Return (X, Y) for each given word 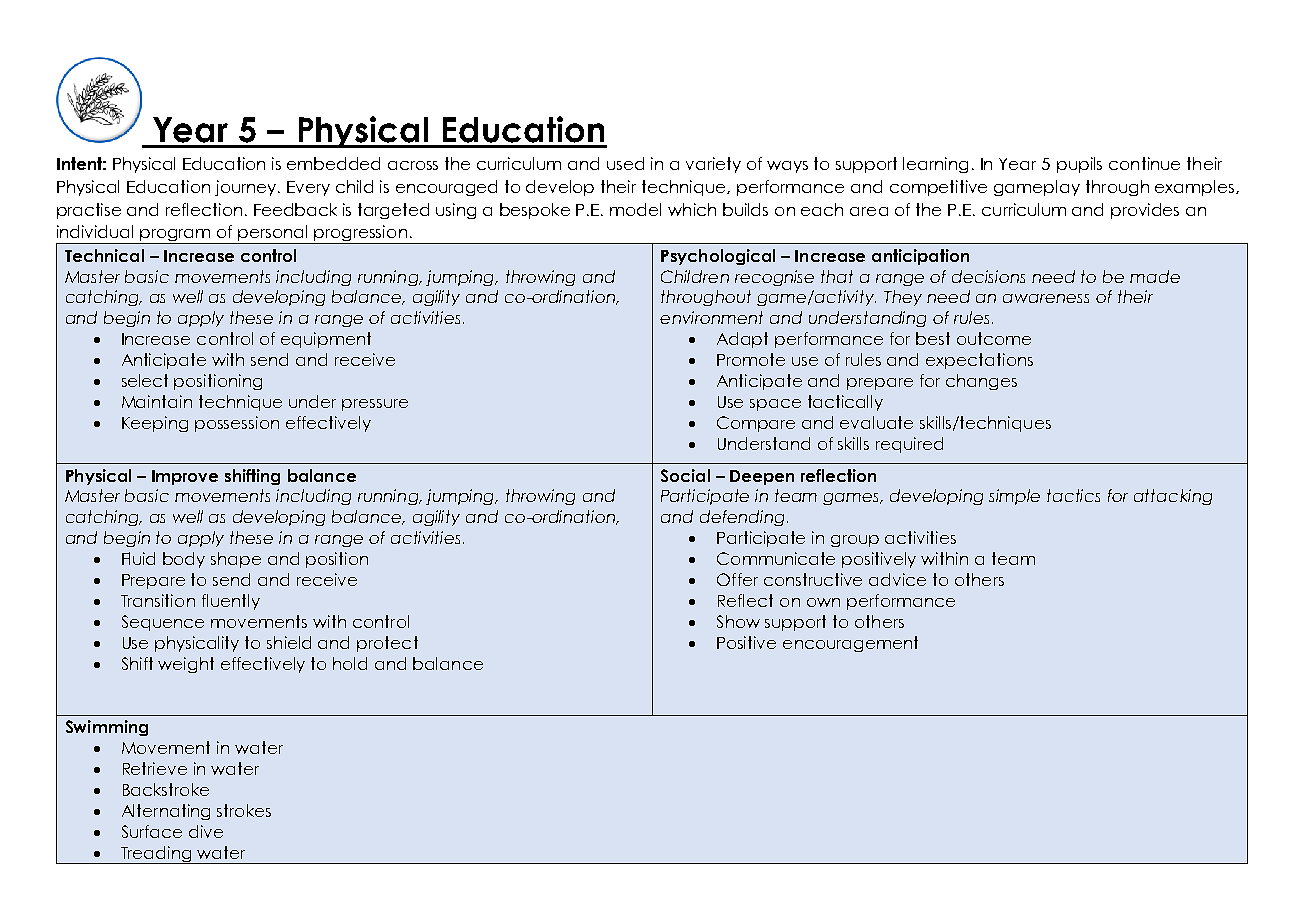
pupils (1079, 165)
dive (206, 831)
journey (247, 188)
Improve (185, 477)
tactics (1073, 495)
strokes (244, 810)
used (625, 163)
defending (742, 518)
